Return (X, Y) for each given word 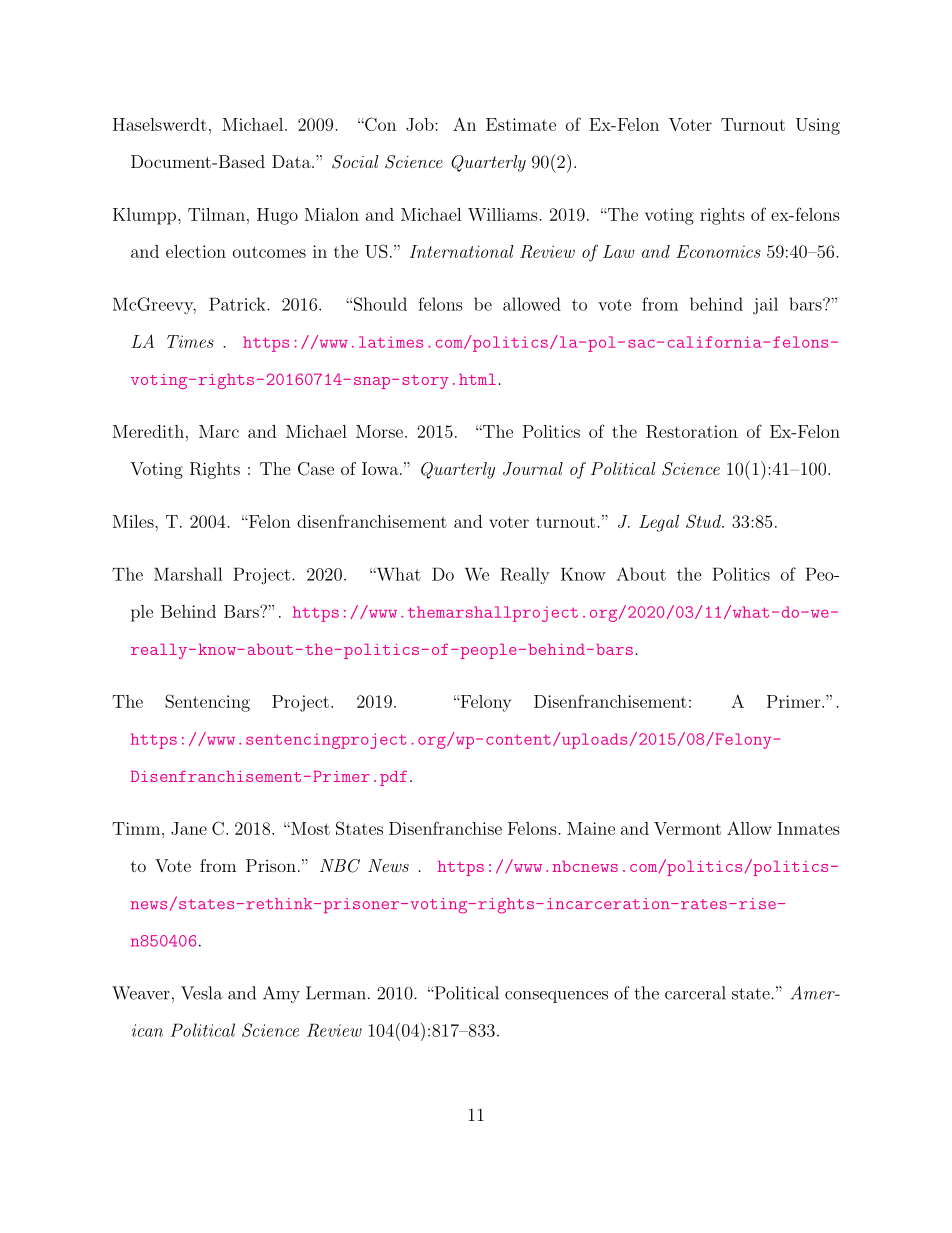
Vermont (687, 828)
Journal (533, 469)
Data (292, 161)
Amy (281, 994)
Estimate (521, 124)
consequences (556, 997)
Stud (704, 521)
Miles (134, 521)
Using (818, 126)
